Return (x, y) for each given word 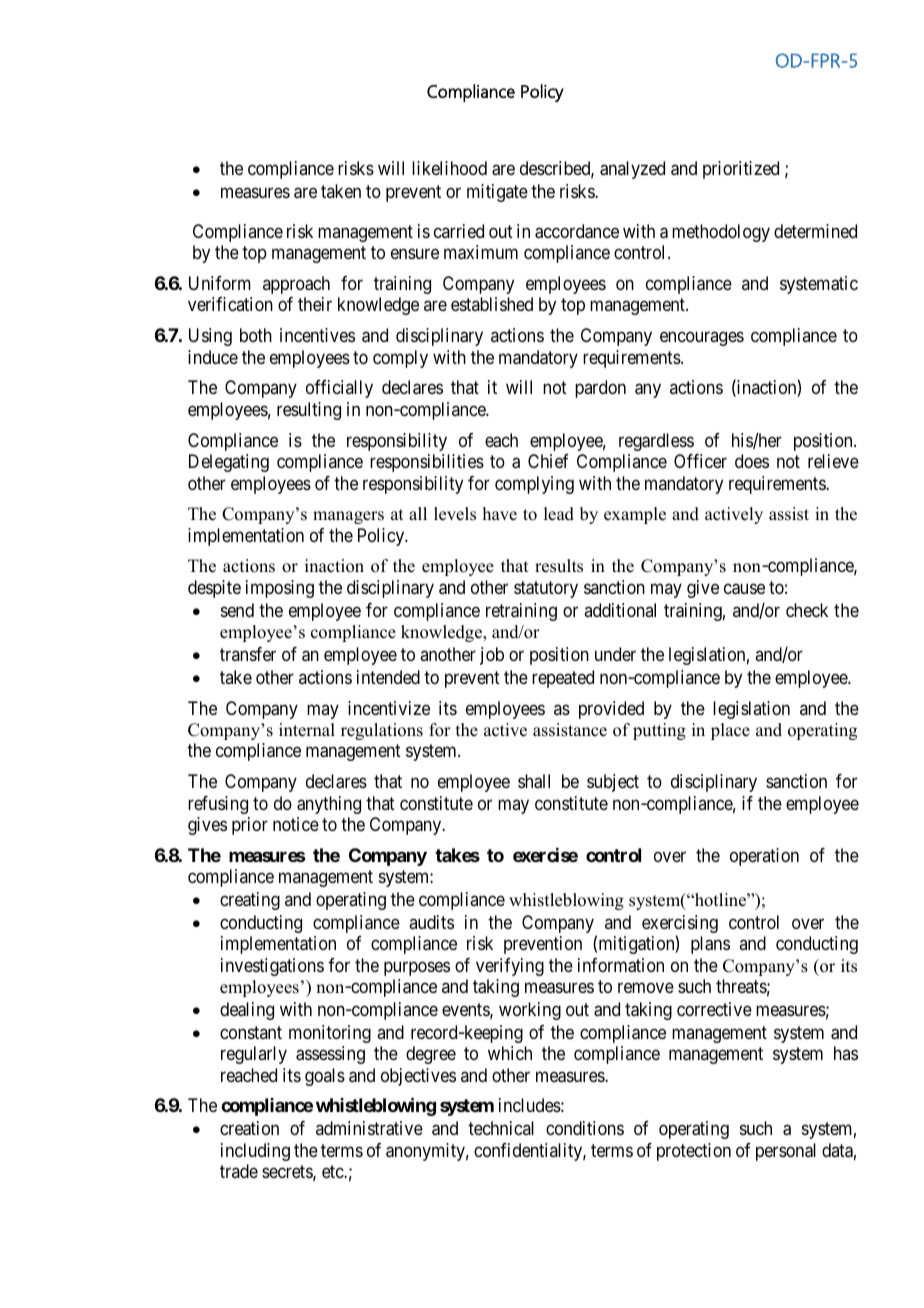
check (807, 610)
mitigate (497, 193)
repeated (563, 679)
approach (296, 285)
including (255, 1152)
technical (501, 1128)
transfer (248, 654)
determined (815, 231)
